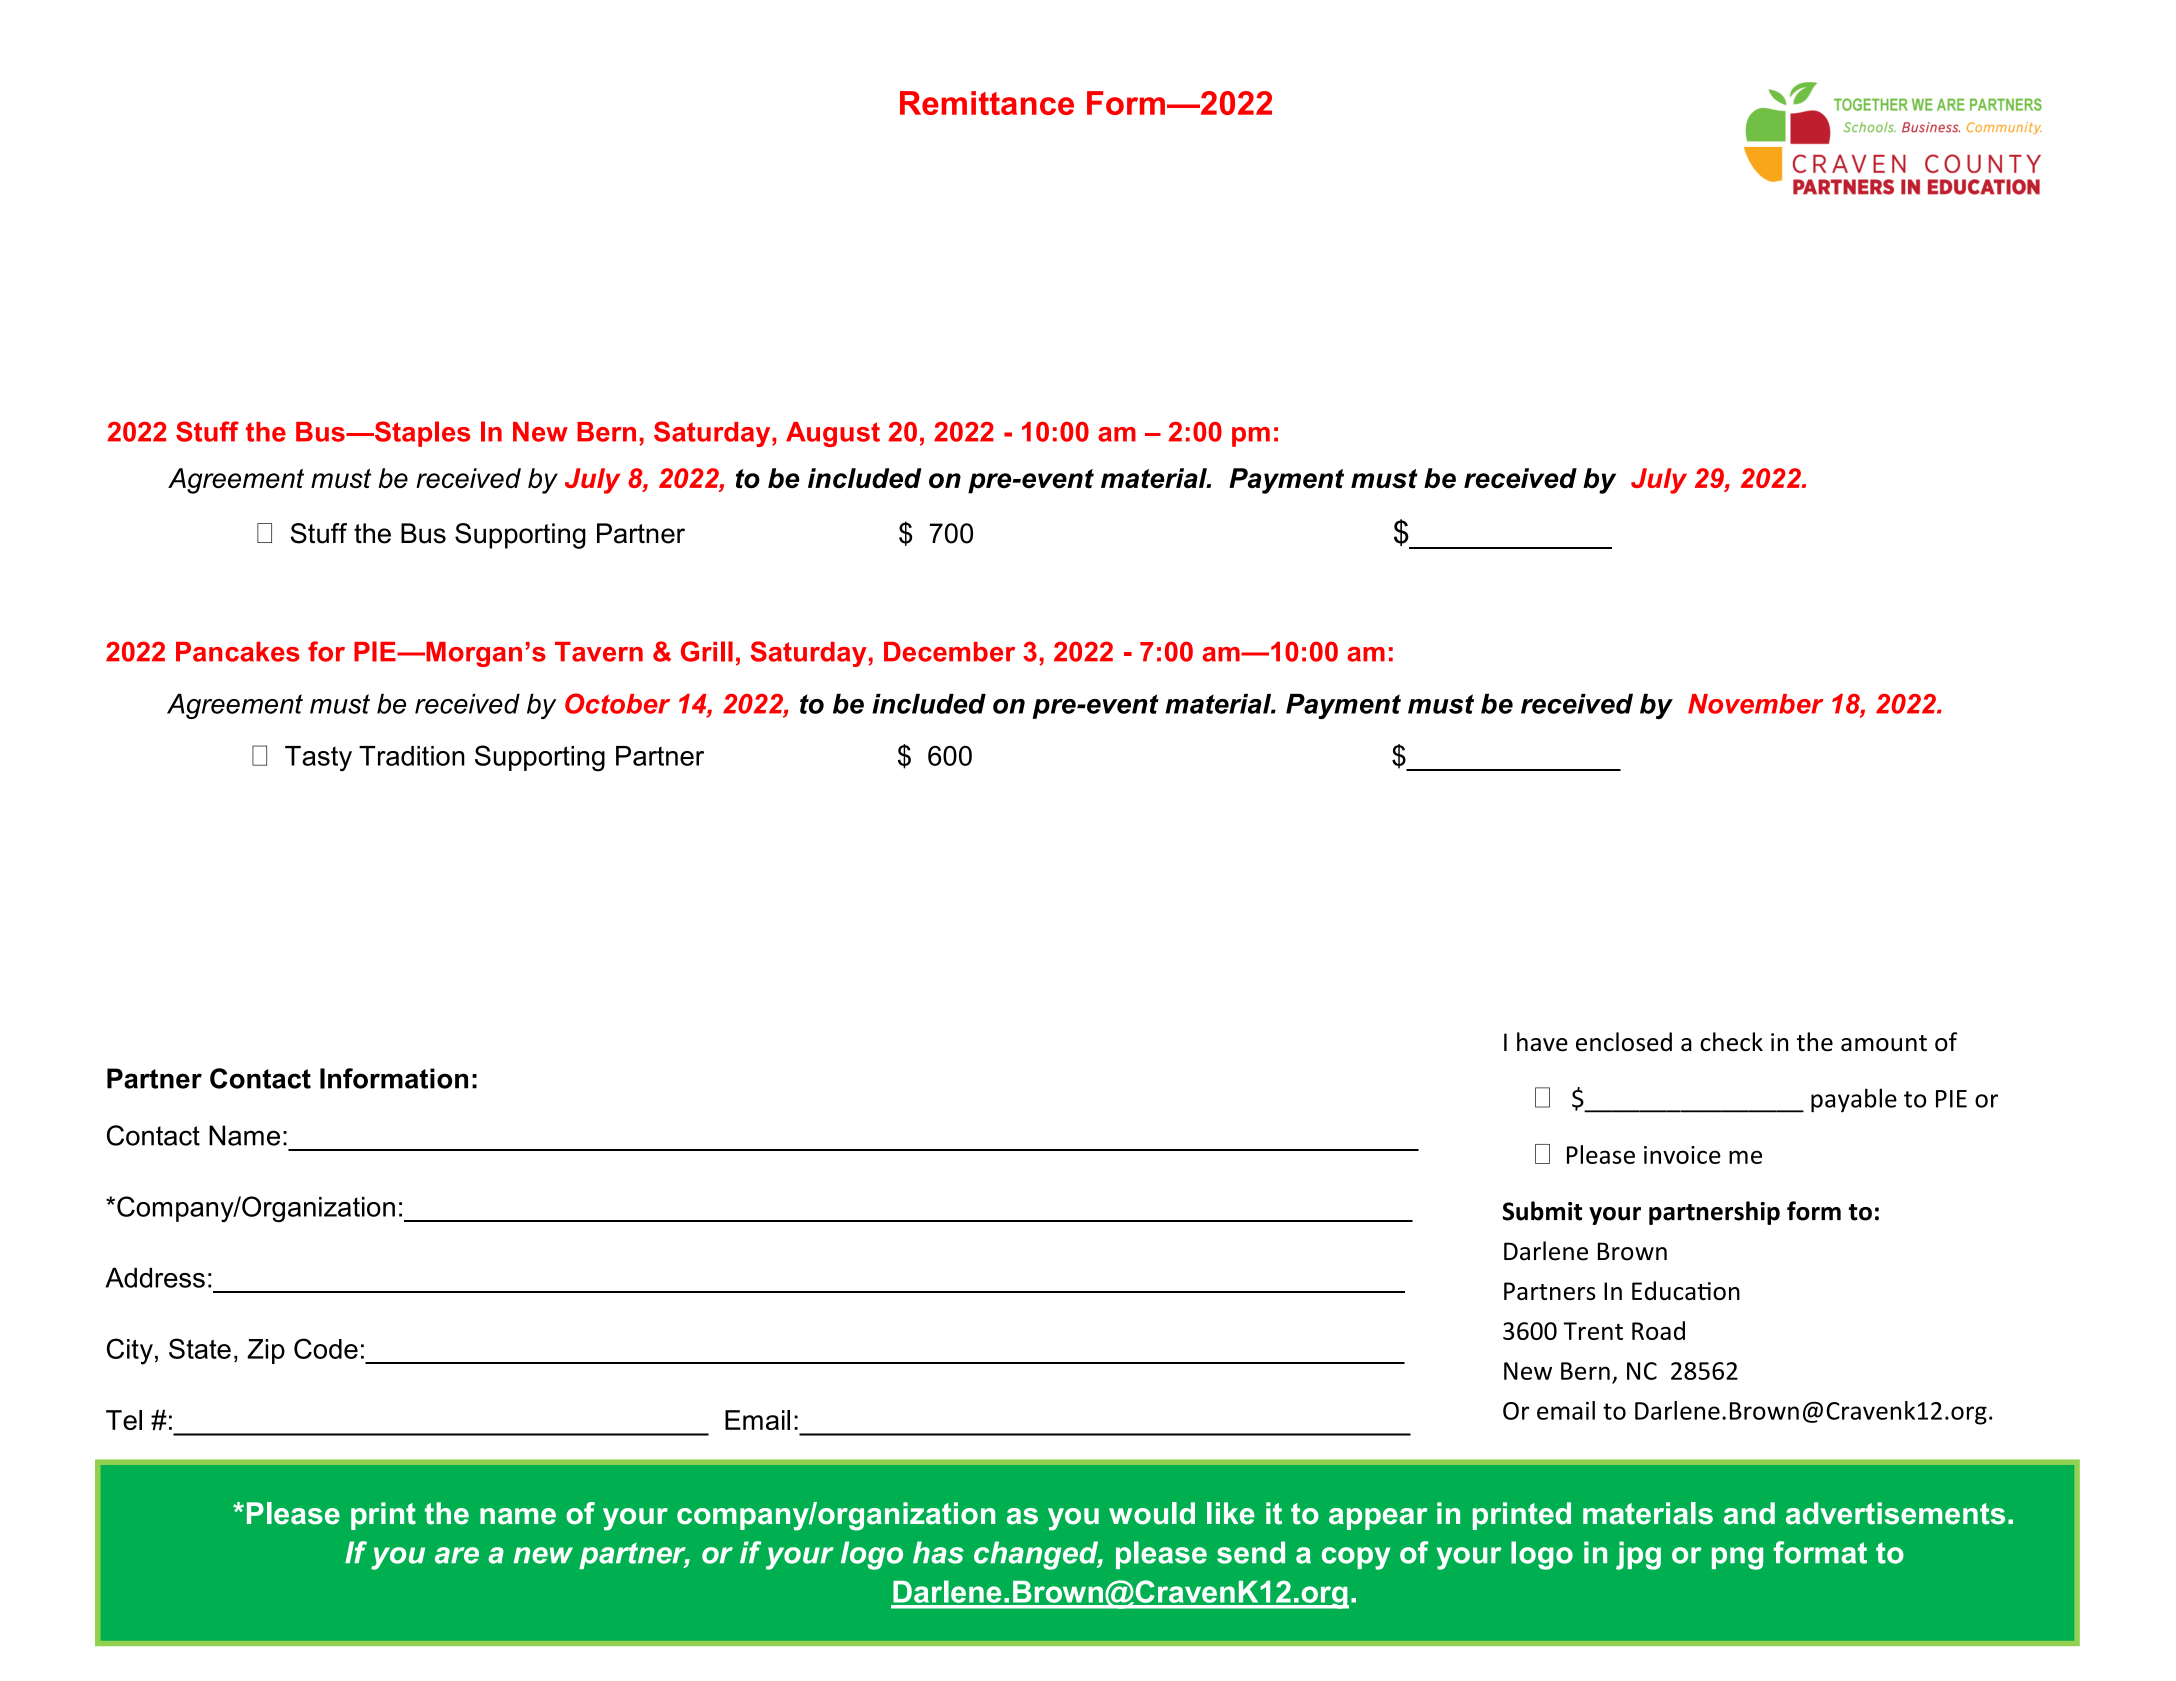 This screenshot has height=1681, width=2176. What do you see at coordinates (318, 759) in the screenshot?
I see `Tasty` at bounding box center [318, 759].
